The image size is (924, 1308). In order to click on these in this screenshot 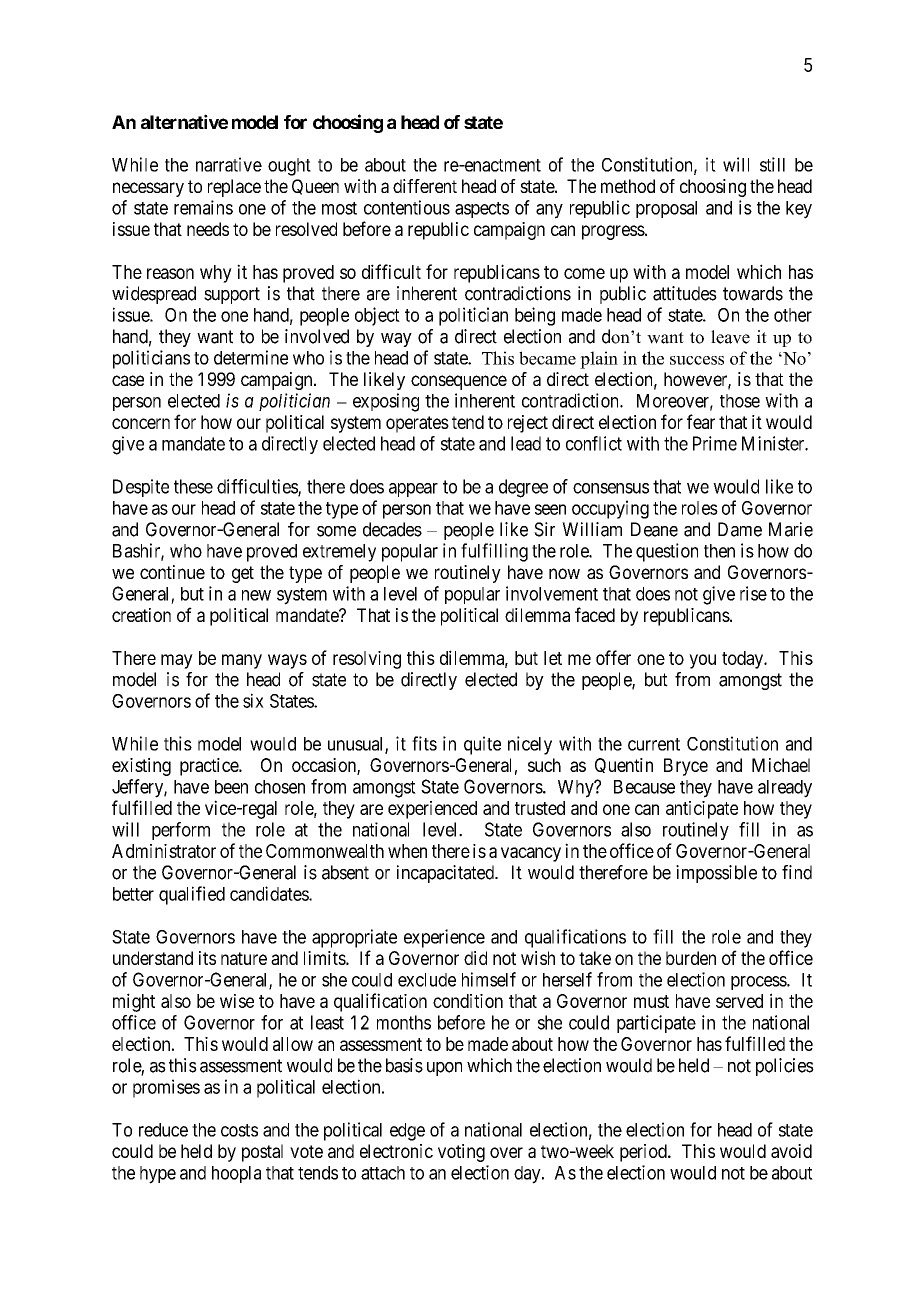, I will do `click(193, 486)`.
